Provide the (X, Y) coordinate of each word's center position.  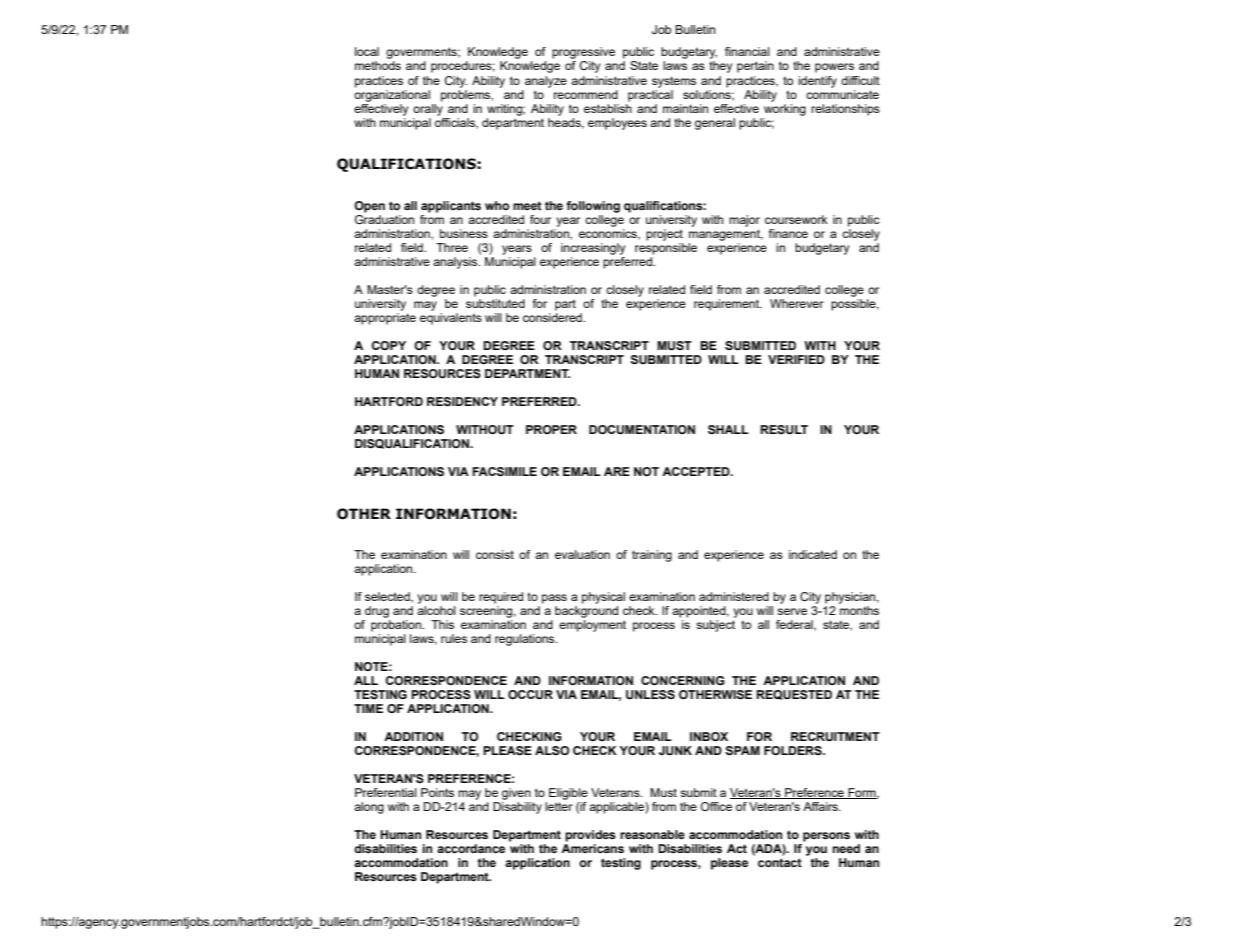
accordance (471, 848)
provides (590, 836)
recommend (586, 94)
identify (817, 82)
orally (428, 108)
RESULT (784, 430)
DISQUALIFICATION (413, 444)
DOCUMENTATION (642, 430)
